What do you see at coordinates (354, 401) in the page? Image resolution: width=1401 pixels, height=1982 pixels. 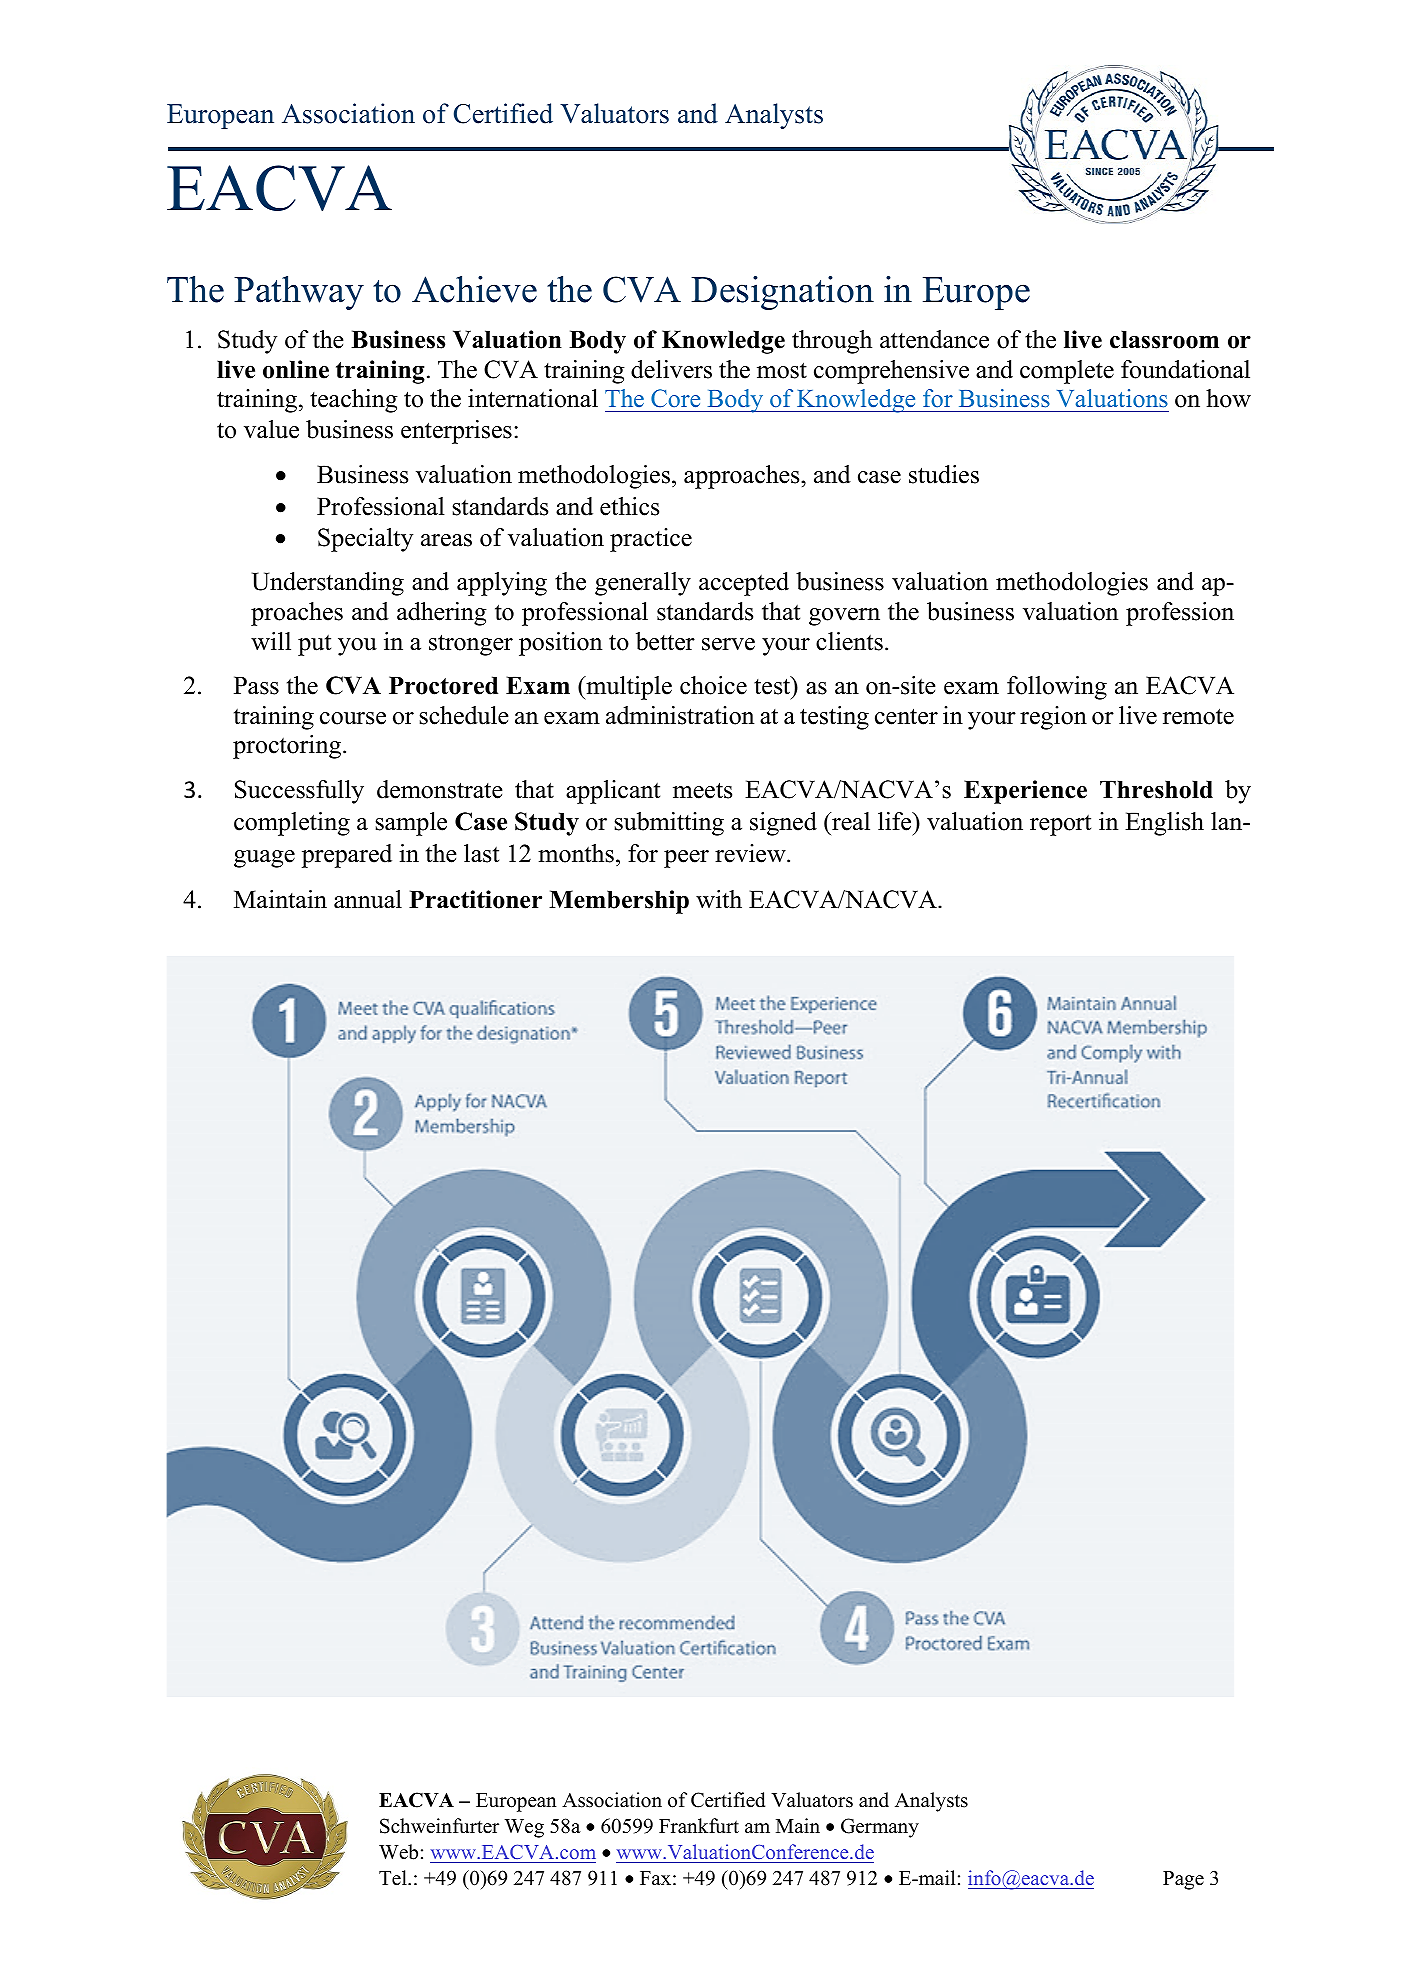 I see `teaching` at bounding box center [354, 401].
